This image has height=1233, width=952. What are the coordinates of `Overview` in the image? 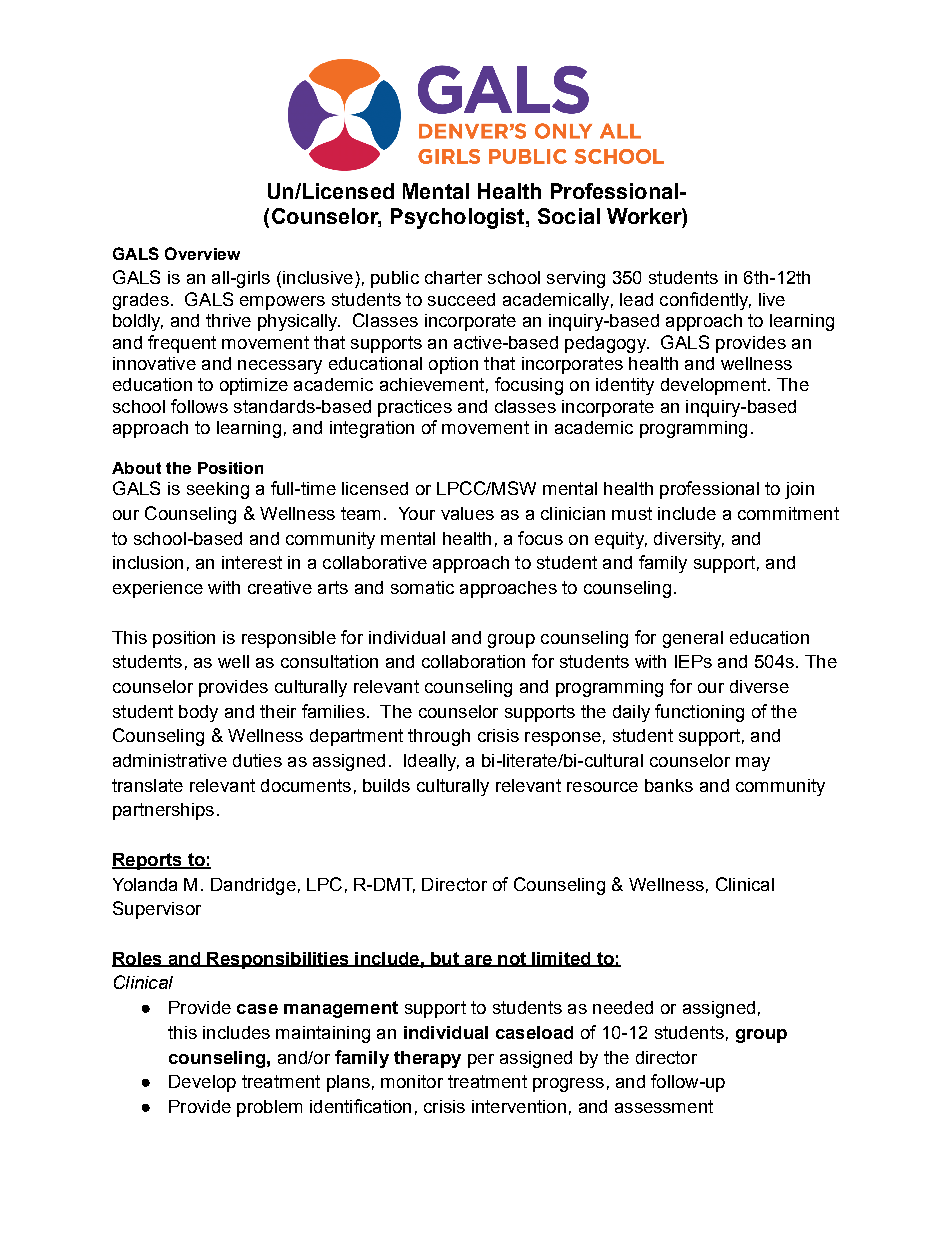 It's located at (202, 253).
